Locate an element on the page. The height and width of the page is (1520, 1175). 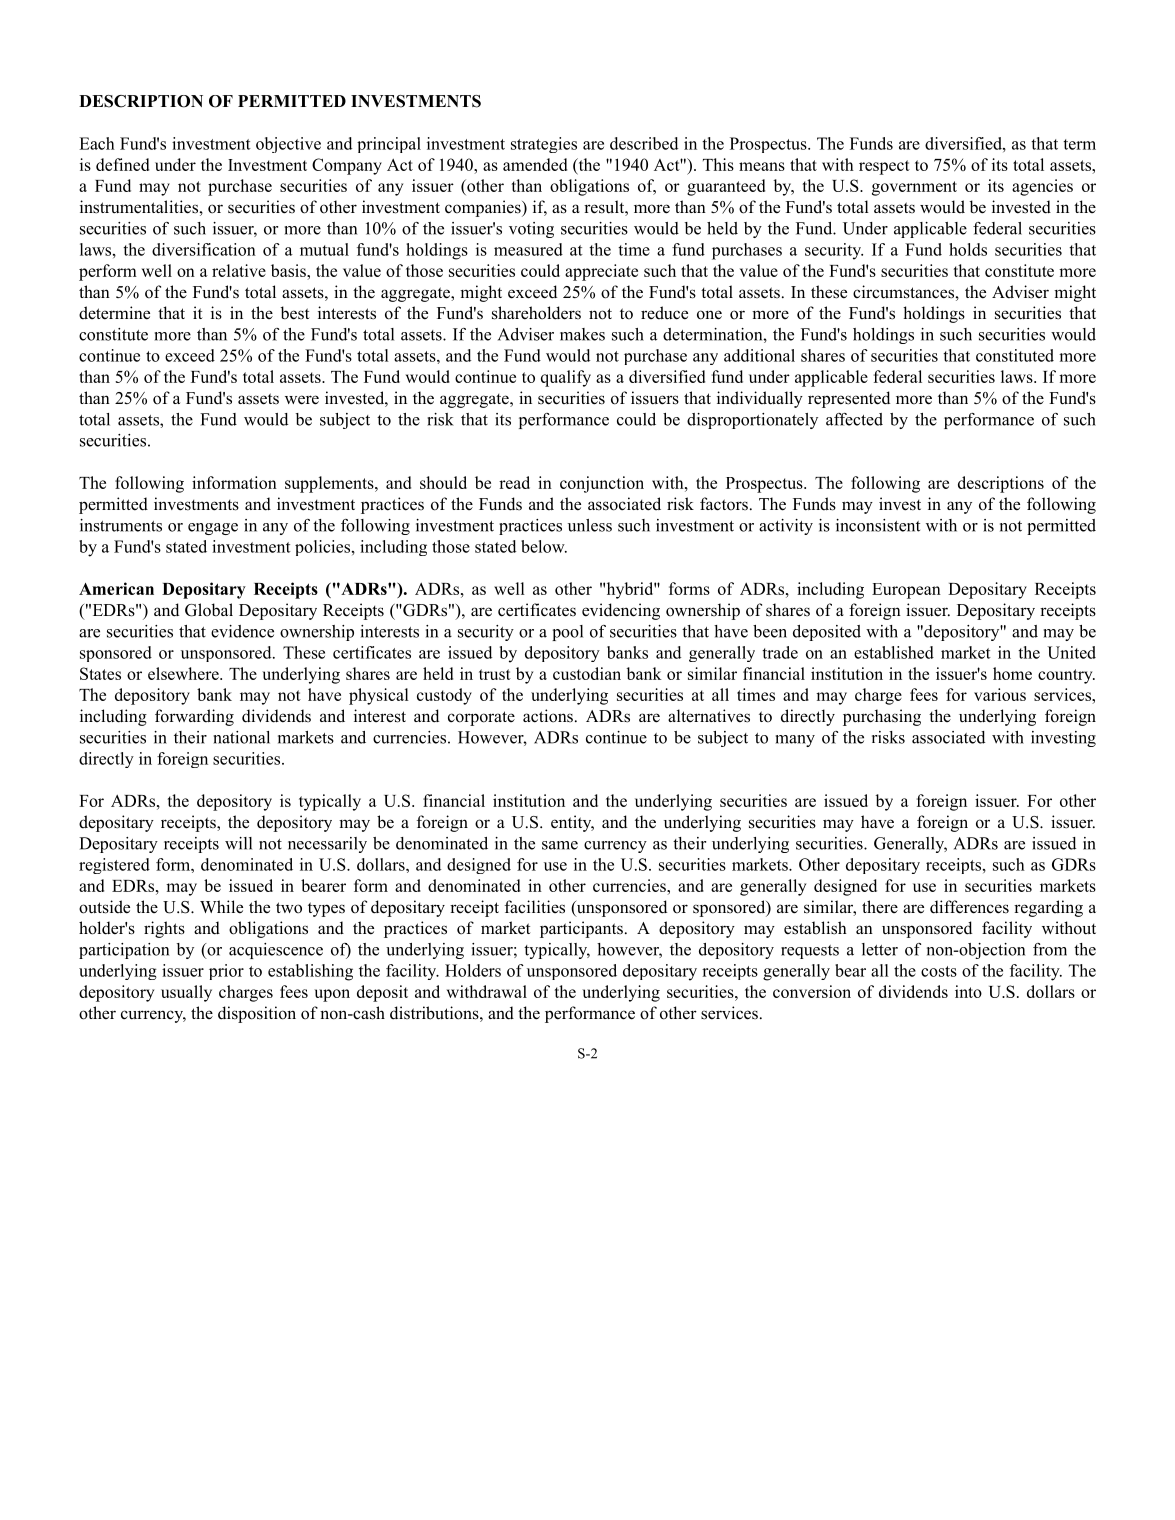
European is located at coordinates (906, 591).
